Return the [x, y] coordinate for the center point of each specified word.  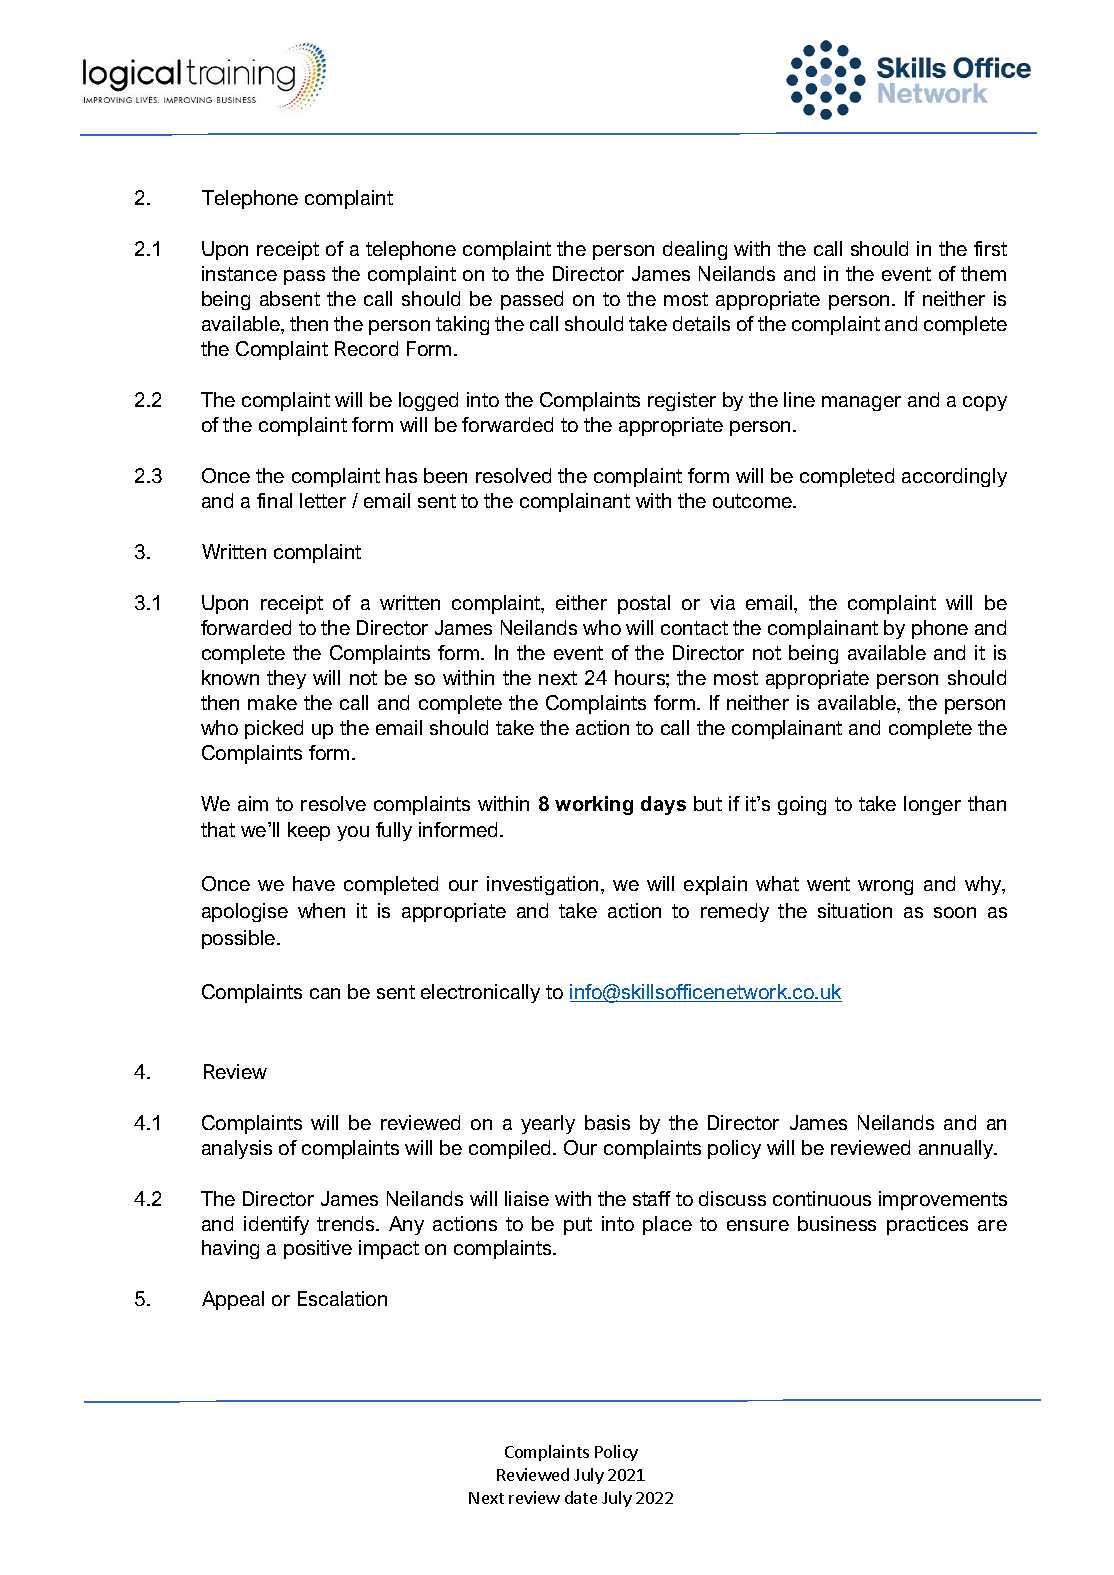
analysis [237, 1149]
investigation [544, 885]
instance [239, 273]
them [983, 273]
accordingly [954, 477]
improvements [943, 1200]
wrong [885, 887]
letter [323, 500]
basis [607, 1122]
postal [644, 604]
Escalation [342, 1298]
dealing [695, 250]
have [314, 883]
